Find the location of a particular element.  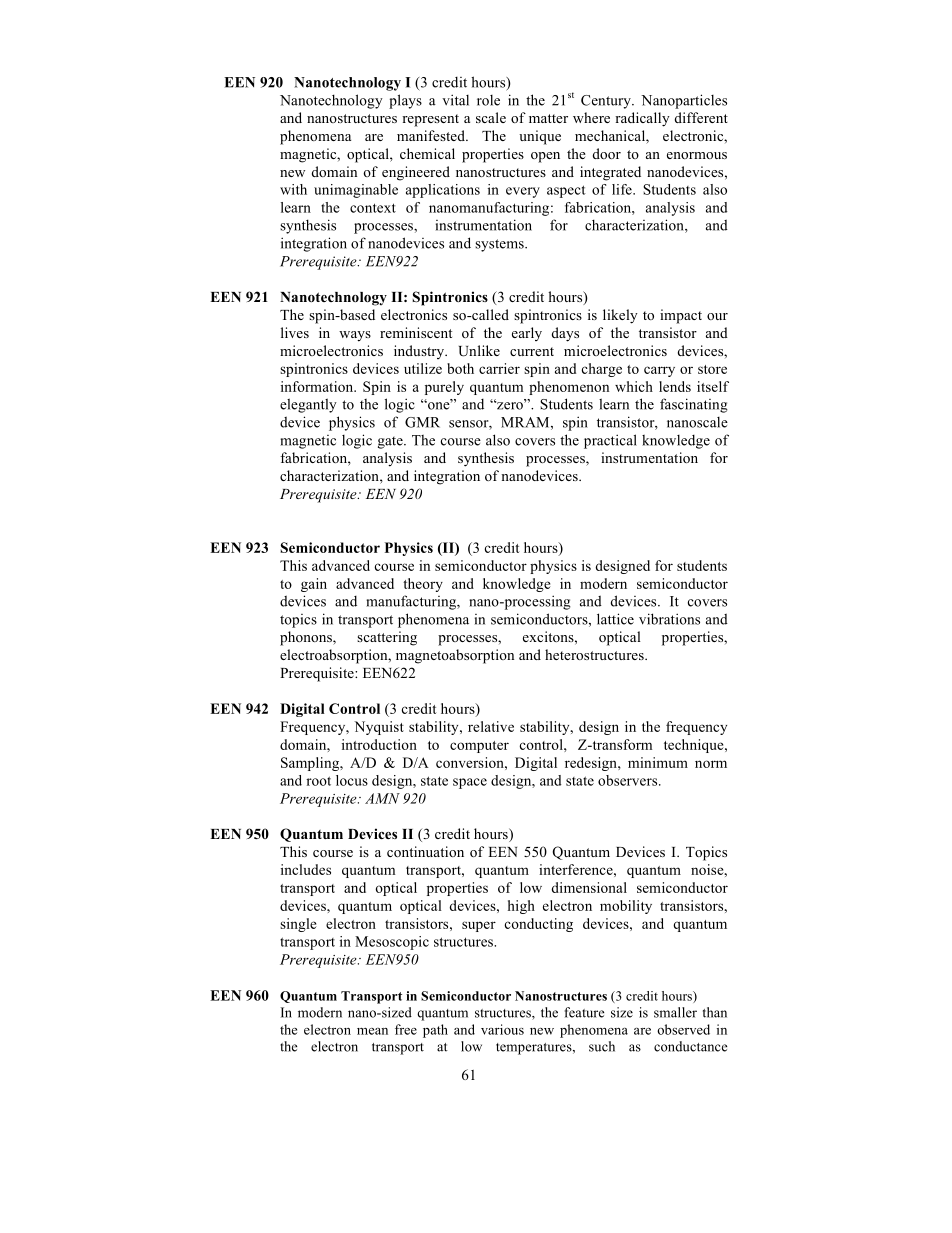

minimum is located at coordinates (658, 762).
